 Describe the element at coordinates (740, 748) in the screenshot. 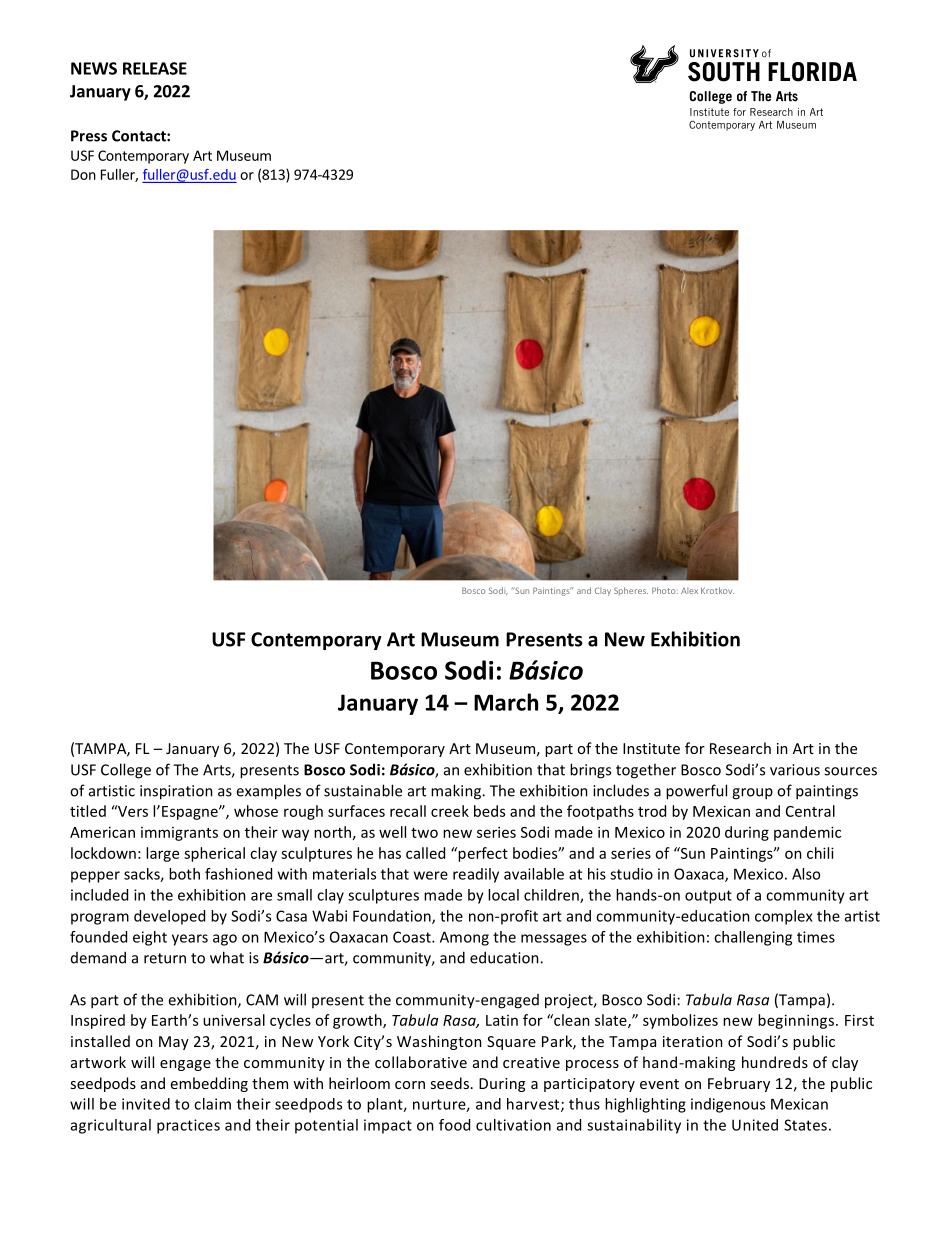

I see `Research` at that location.
